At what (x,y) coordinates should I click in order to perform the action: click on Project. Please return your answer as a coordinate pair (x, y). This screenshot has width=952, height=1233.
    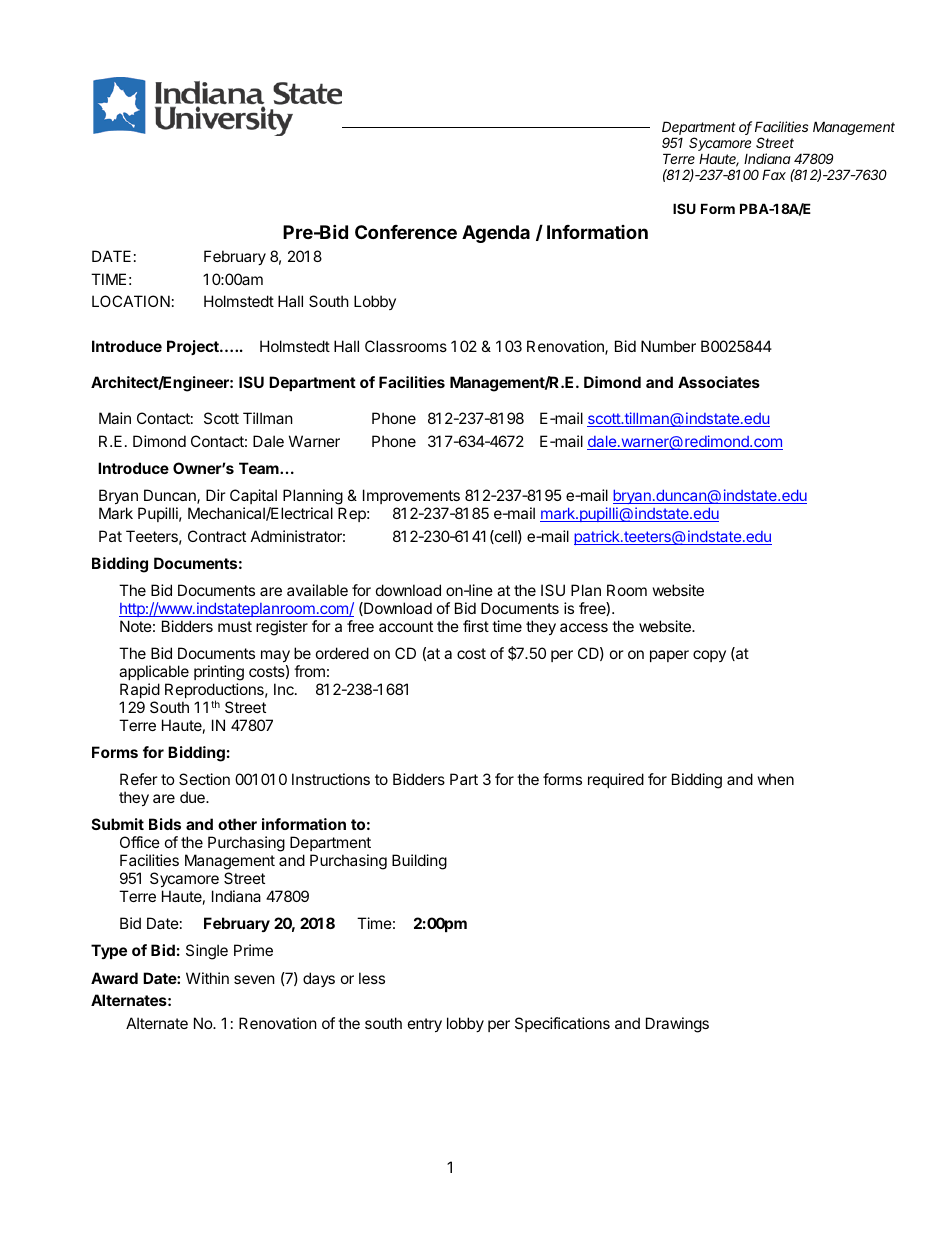
    Looking at the image, I should click on (194, 347).
